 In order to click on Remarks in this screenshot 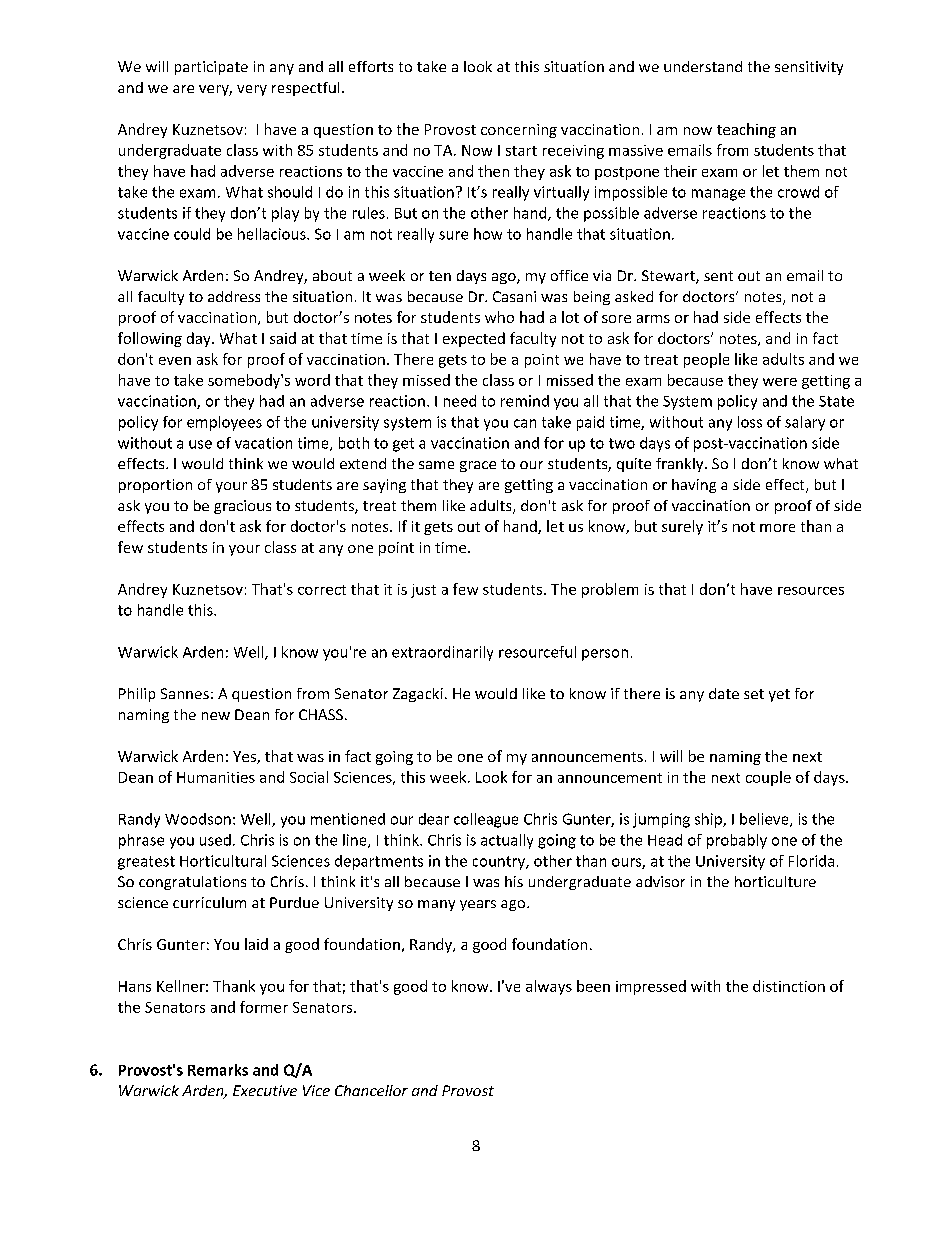, I will do `click(218, 1070)`.
